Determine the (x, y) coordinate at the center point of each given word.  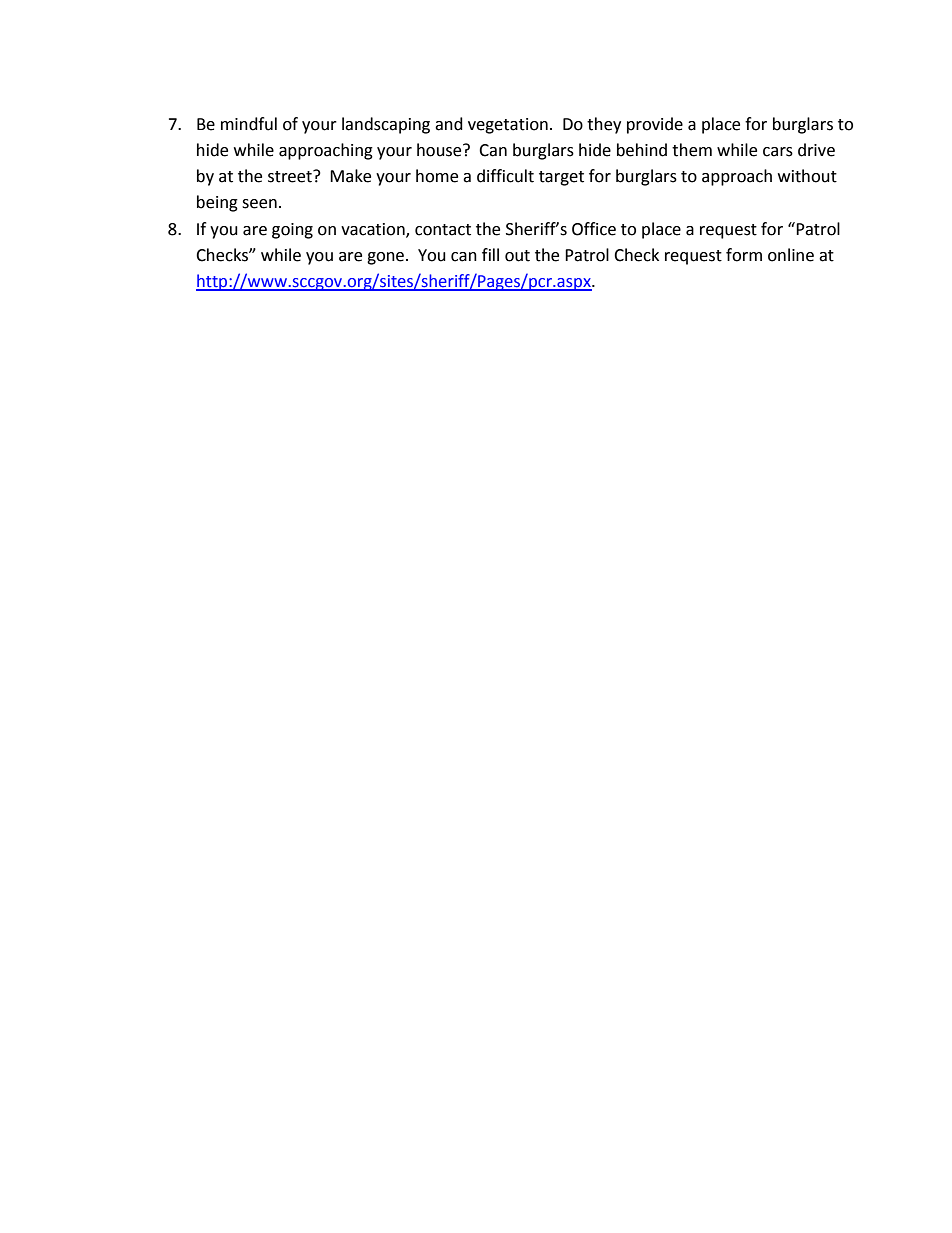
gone (387, 258)
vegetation (508, 126)
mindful (249, 124)
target (561, 178)
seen (259, 204)
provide (655, 125)
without (807, 176)
